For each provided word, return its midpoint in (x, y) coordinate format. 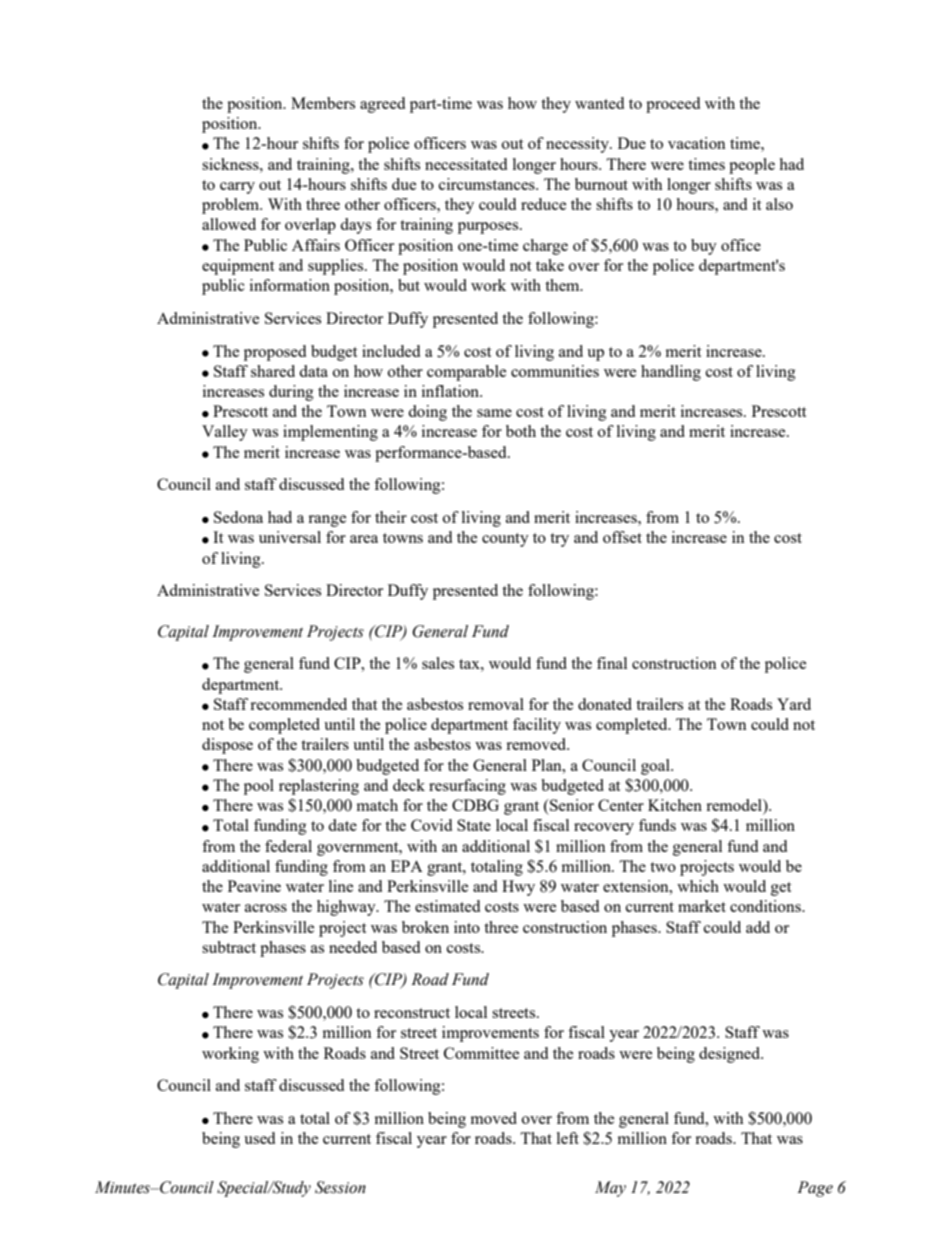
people (752, 166)
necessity (578, 145)
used (259, 1138)
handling (671, 373)
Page (815, 1189)
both (521, 431)
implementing (330, 433)
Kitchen (675, 805)
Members (323, 103)
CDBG (475, 805)
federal (288, 846)
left (568, 1138)
